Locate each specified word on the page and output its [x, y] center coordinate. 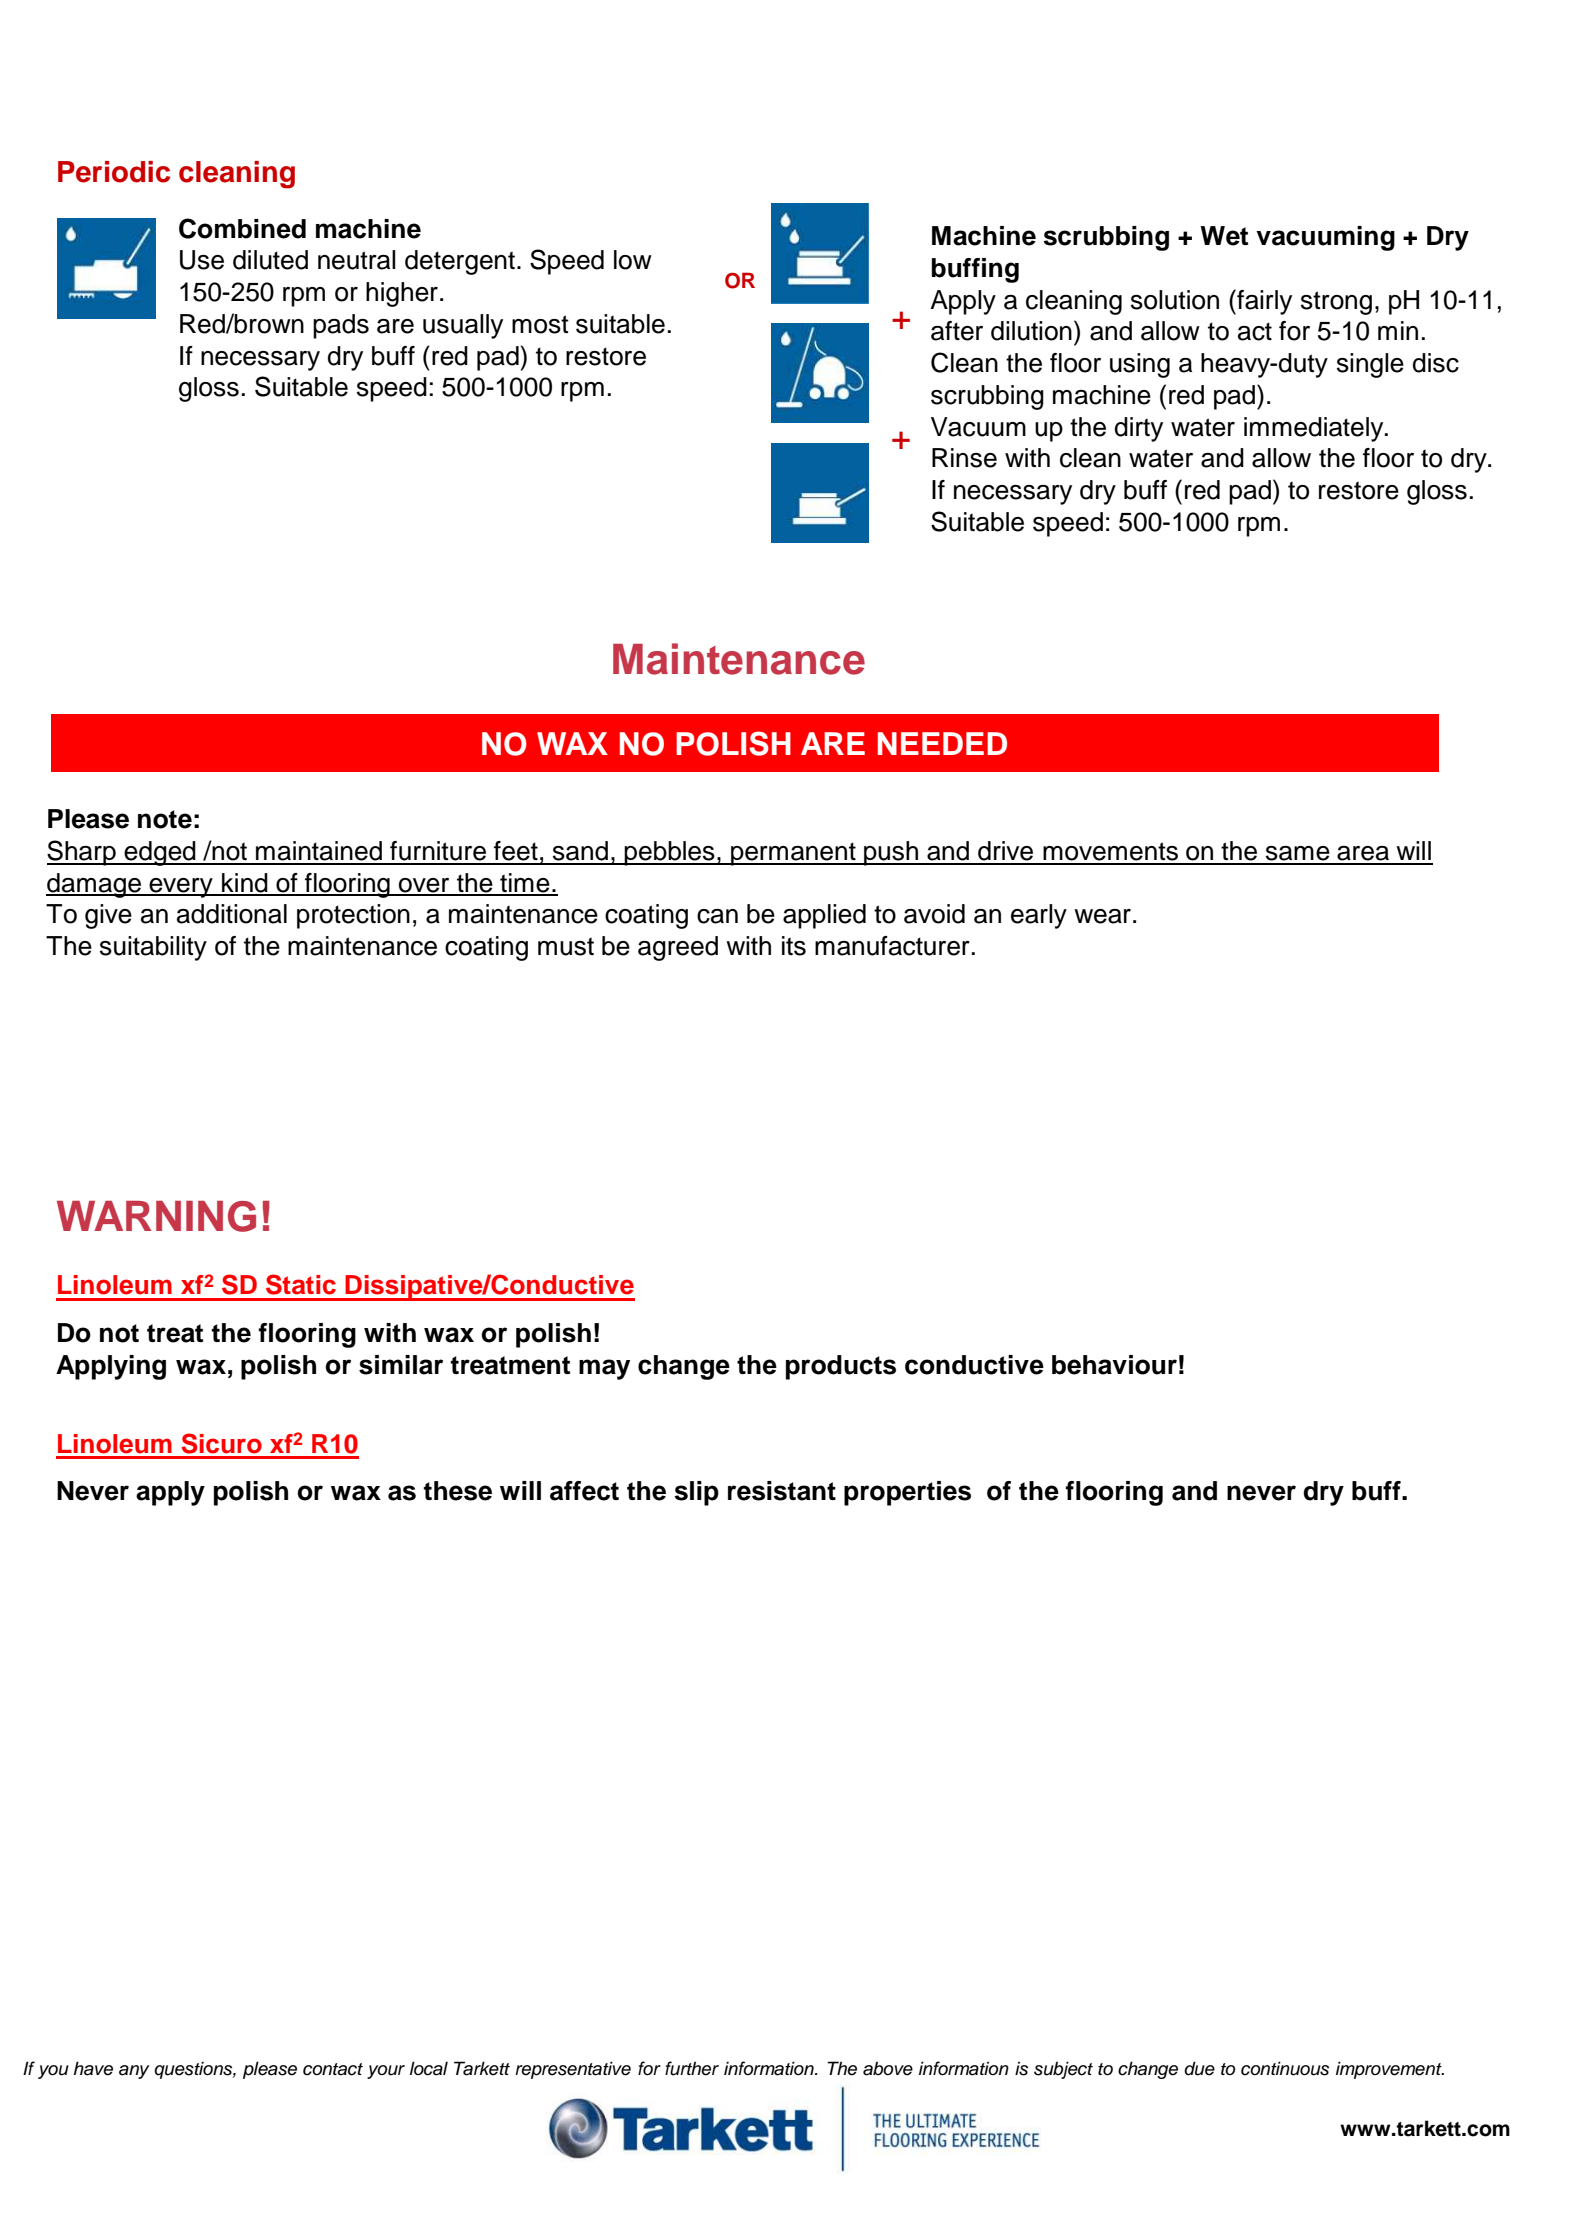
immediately [1315, 429]
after [957, 331]
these [458, 1491]
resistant [782, 1491]
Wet [1224, 236]
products [841, 1367]
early [1039, 916]
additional [232, 914]
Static [301, 1284]
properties [907, 1493]
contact [333, 2069]
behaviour [1114, 1365]
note [165, 819]
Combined [242, 228]
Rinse [964, 458]
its [794, 946]
